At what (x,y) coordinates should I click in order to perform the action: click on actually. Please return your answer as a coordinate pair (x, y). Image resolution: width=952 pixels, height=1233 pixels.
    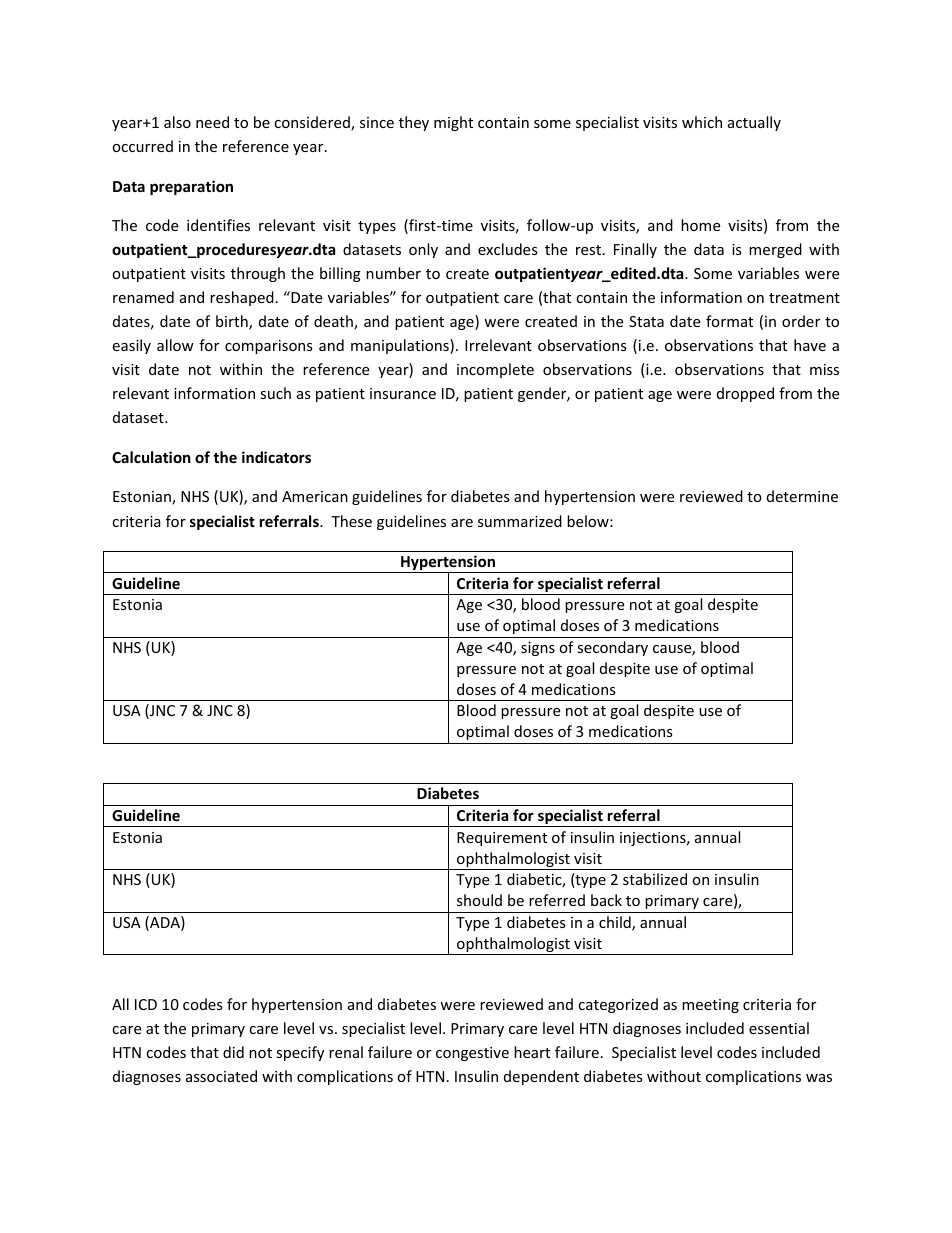
    Looking at the image, I should click on (754, 123).
